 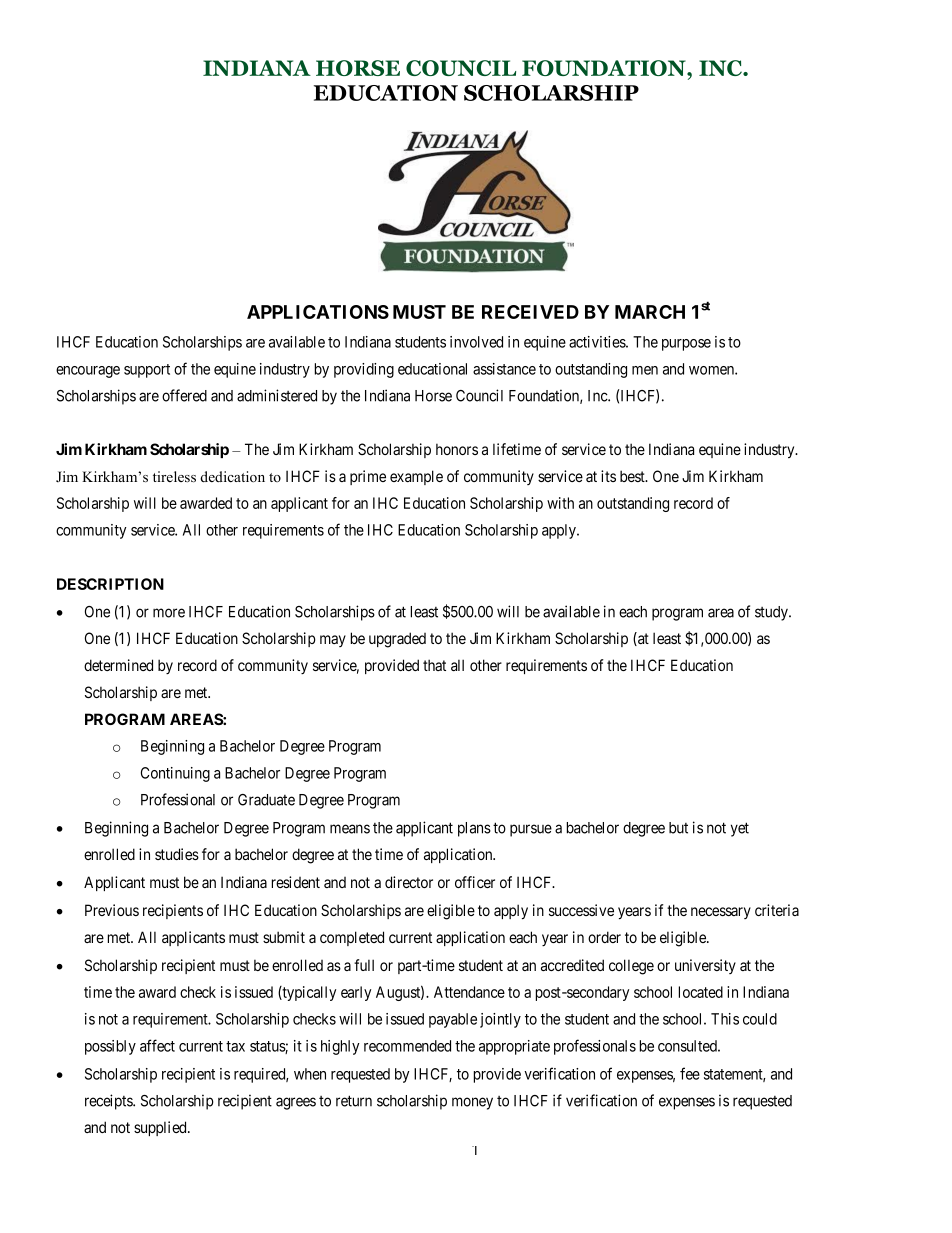 I want to click on involved, so click(x=476, y=342).
